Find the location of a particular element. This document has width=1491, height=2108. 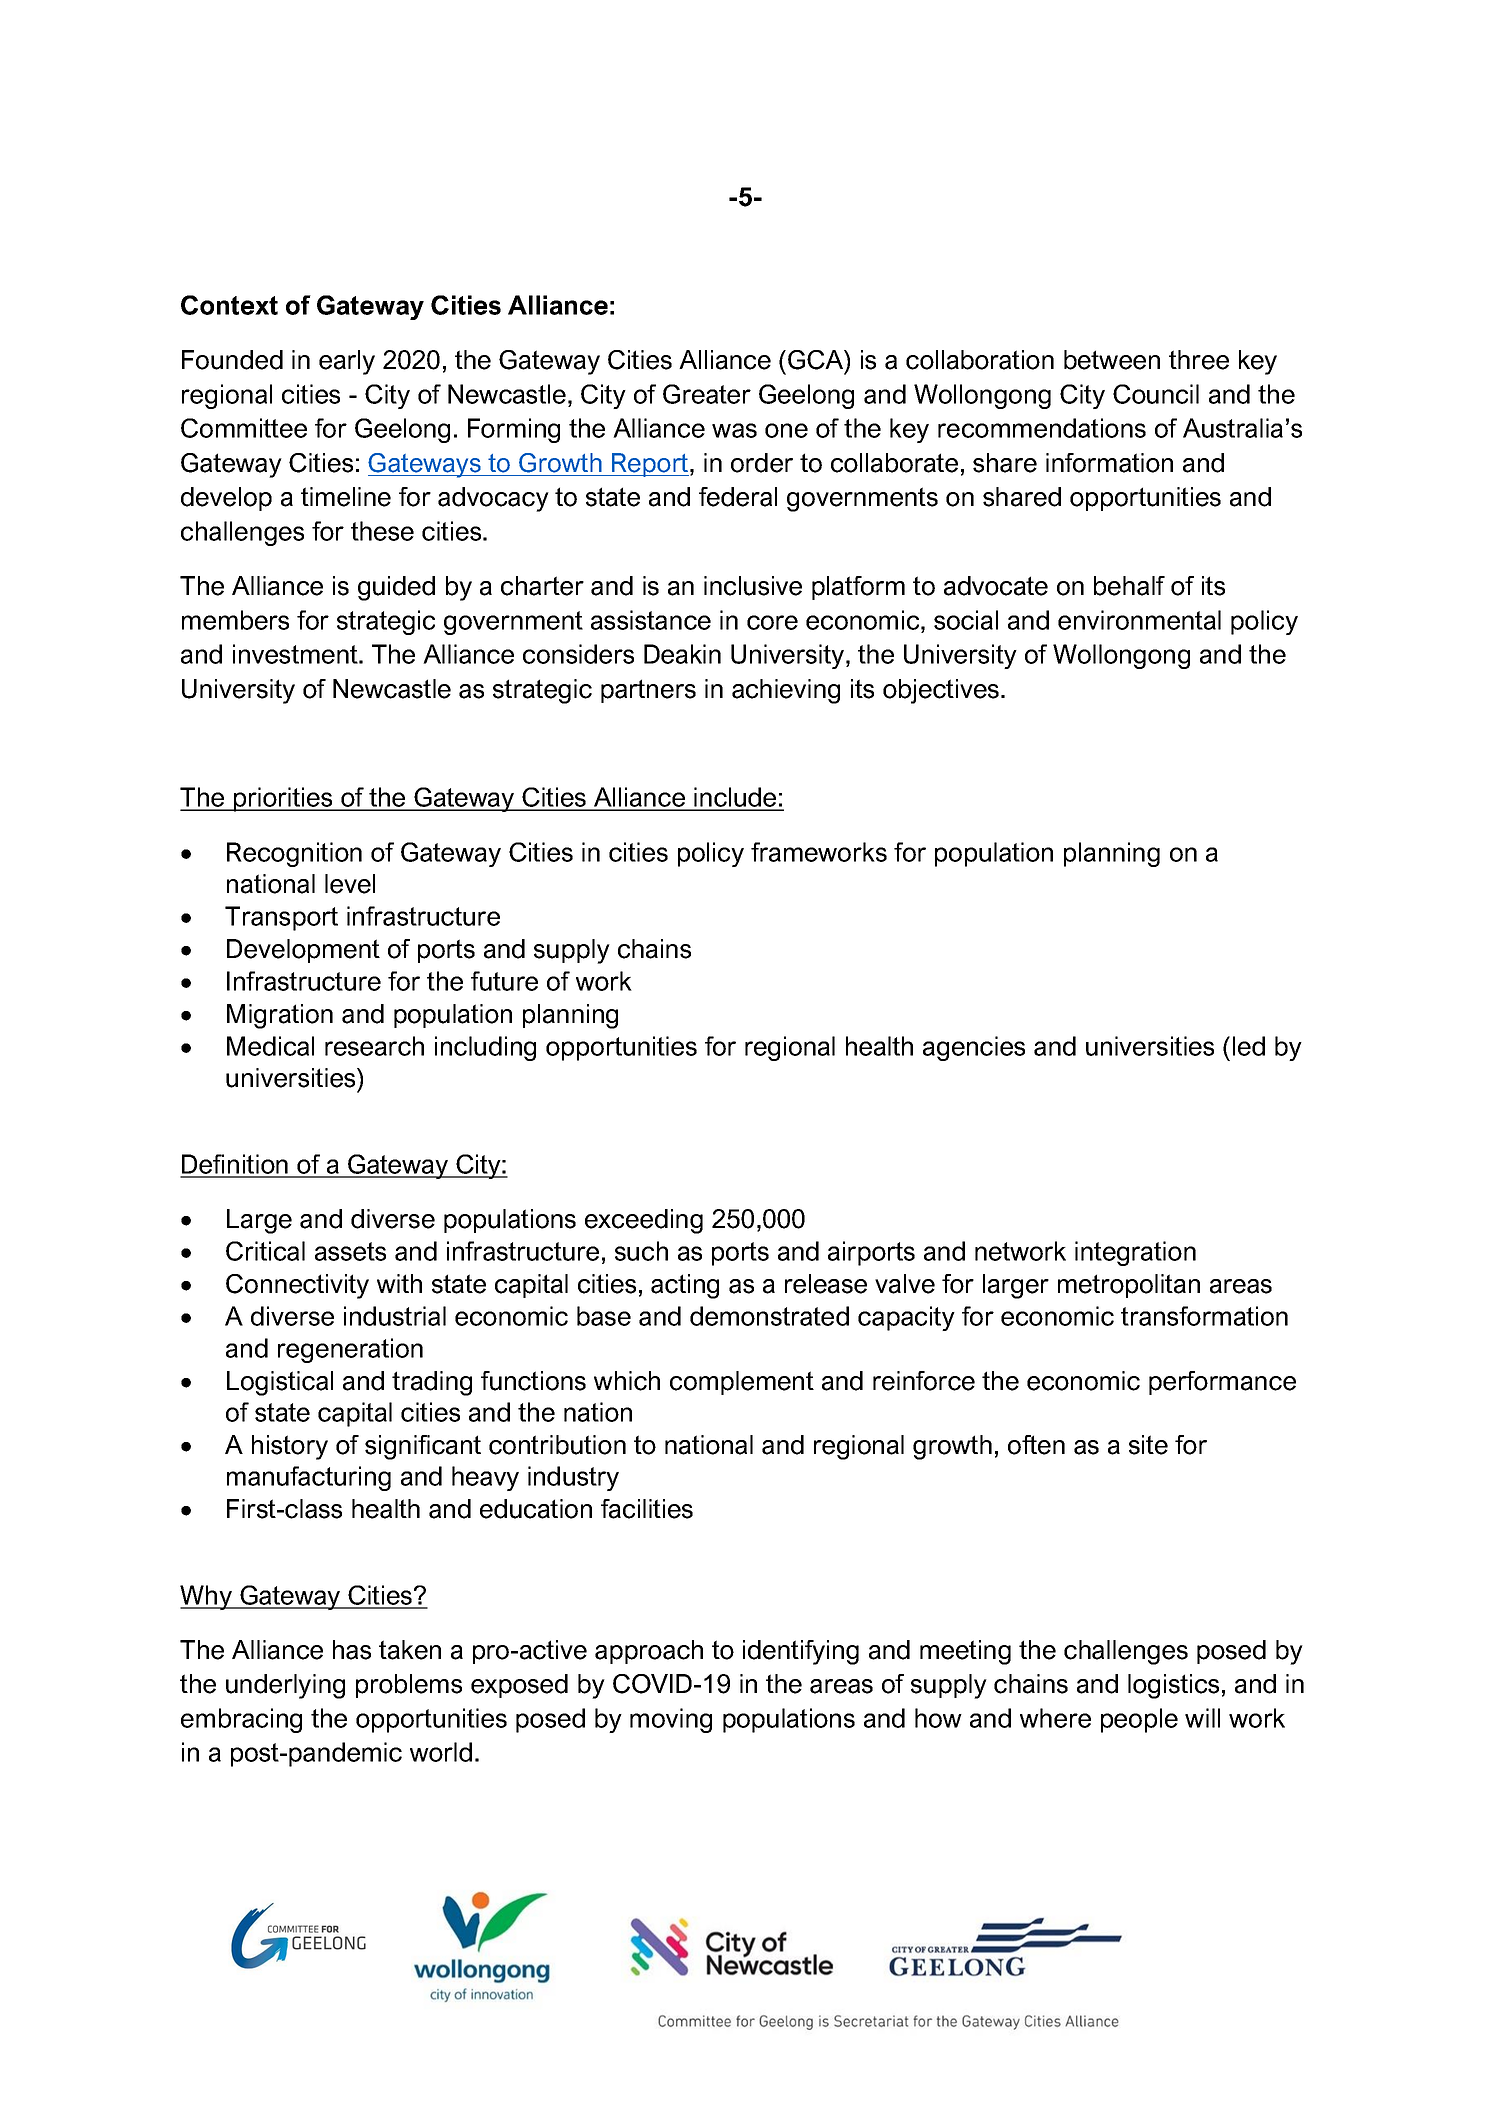

early is located at coordinates (347, 362).
